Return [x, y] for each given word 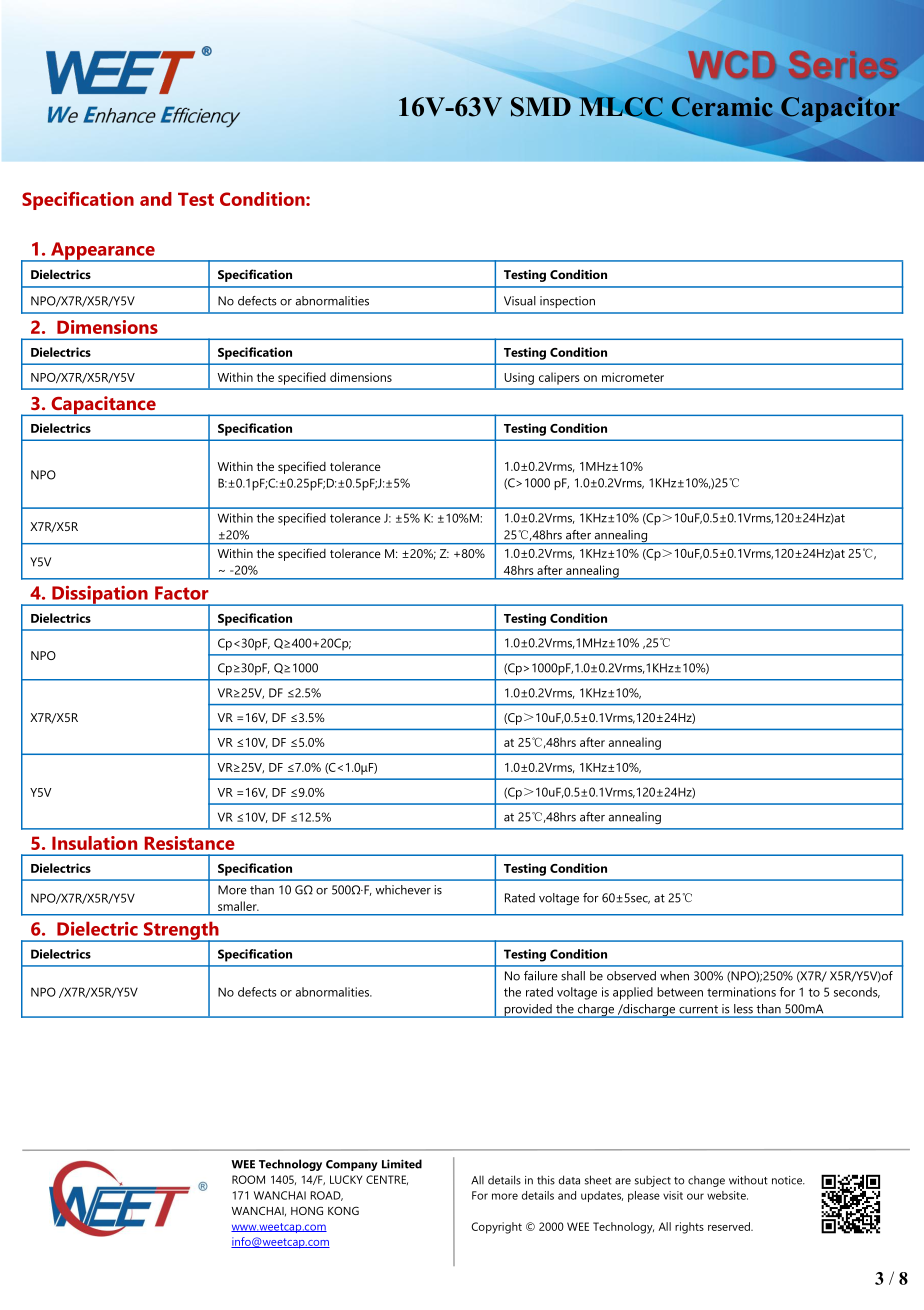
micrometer [633, 377]
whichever [403, 890]
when [674, 976]
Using [519, 379]
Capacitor [840, 109]
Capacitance [103, 406]
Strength [181, 931]
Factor [182, 593]
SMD [542, 105]
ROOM [248, 1179]
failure [541, 976]
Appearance [103, 252]
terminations [741, 992]
